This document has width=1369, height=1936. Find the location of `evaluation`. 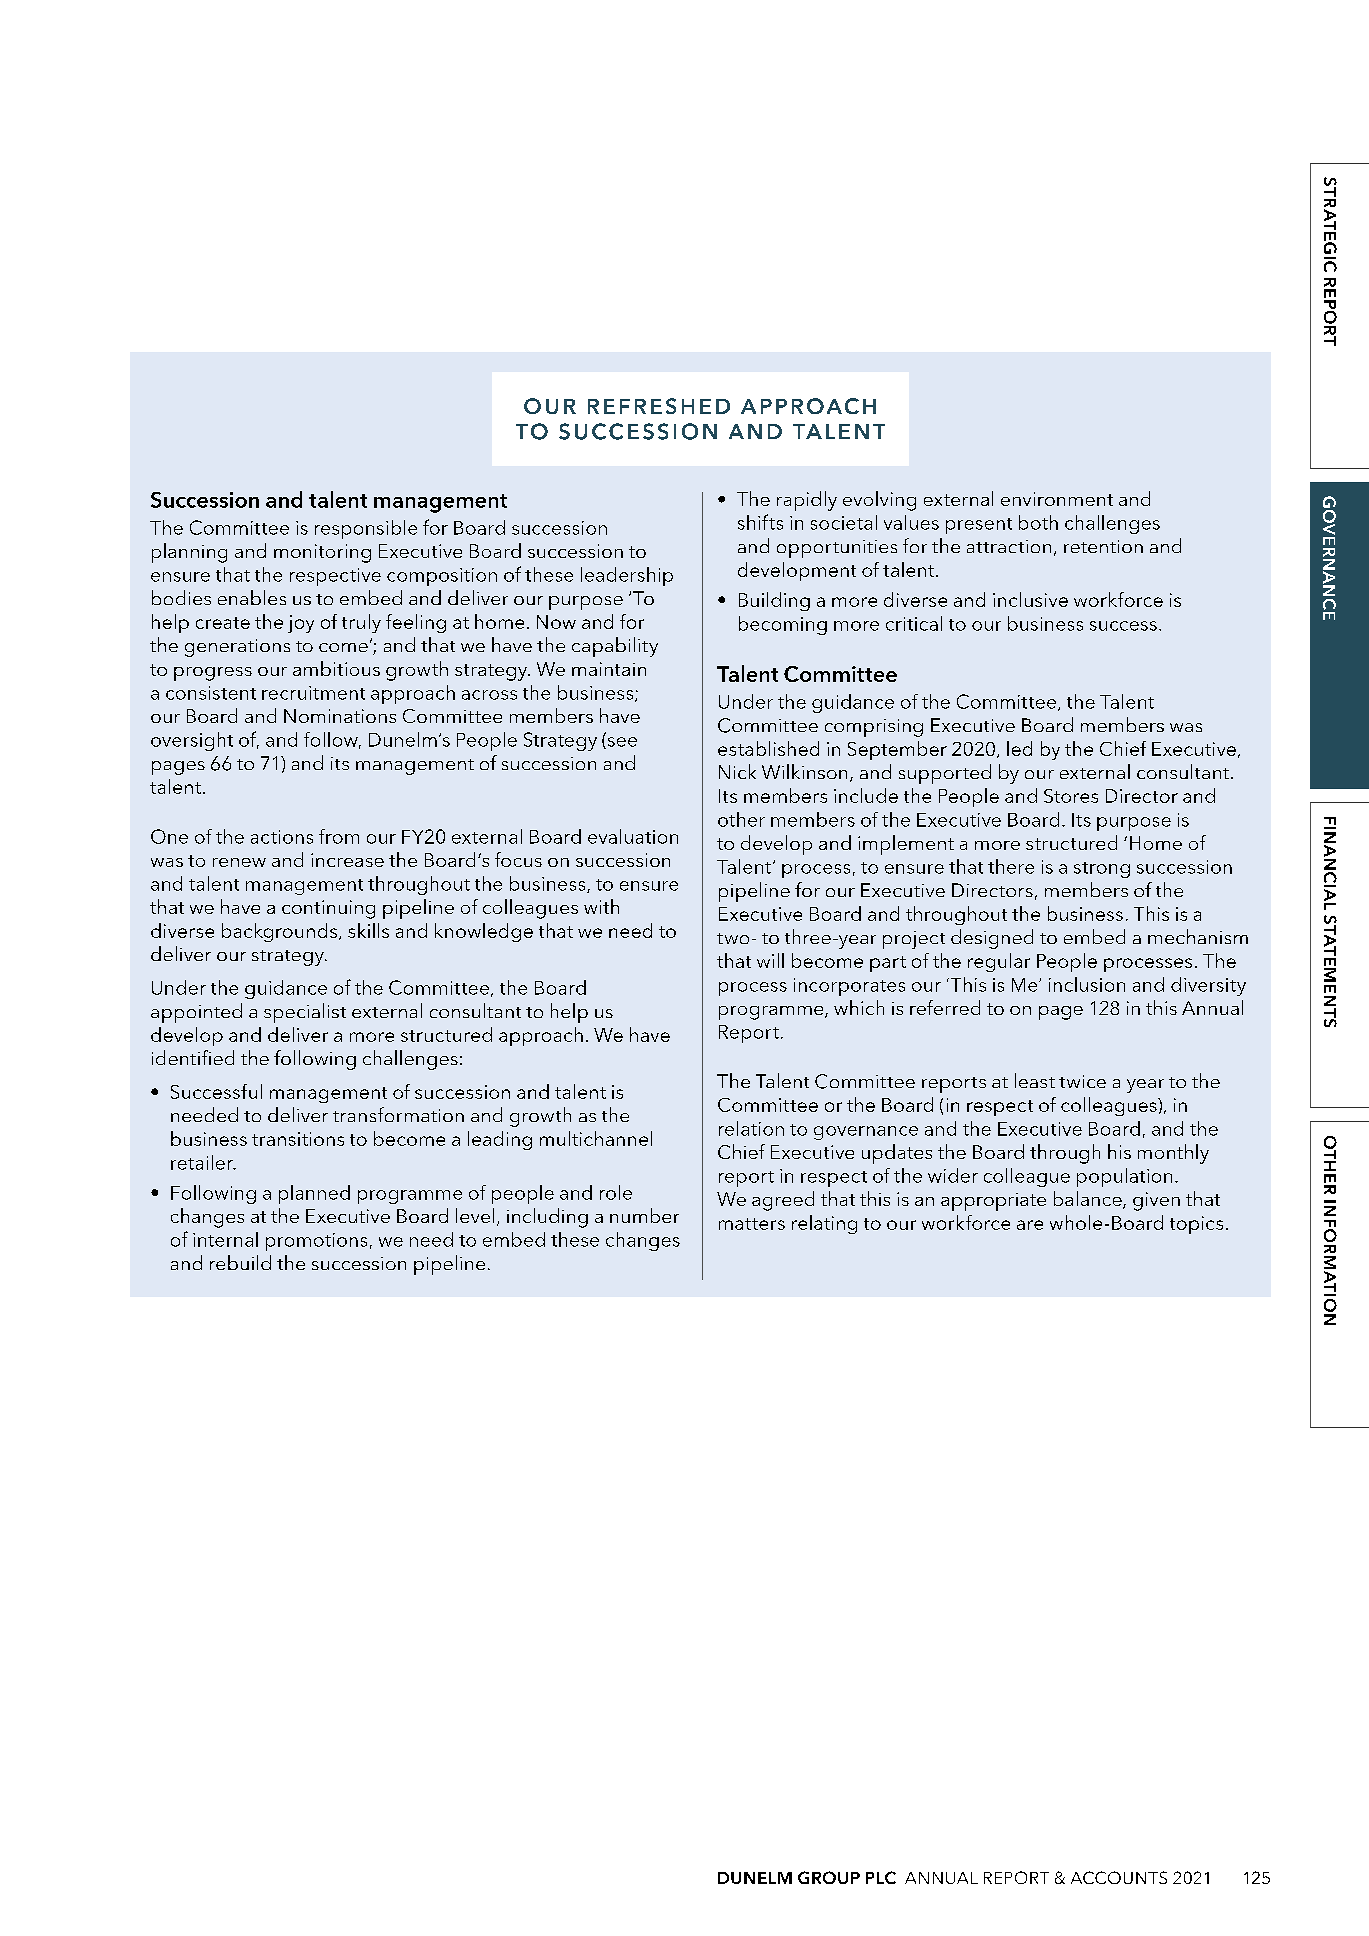

evaluation is located at coordinates (633, 836).
